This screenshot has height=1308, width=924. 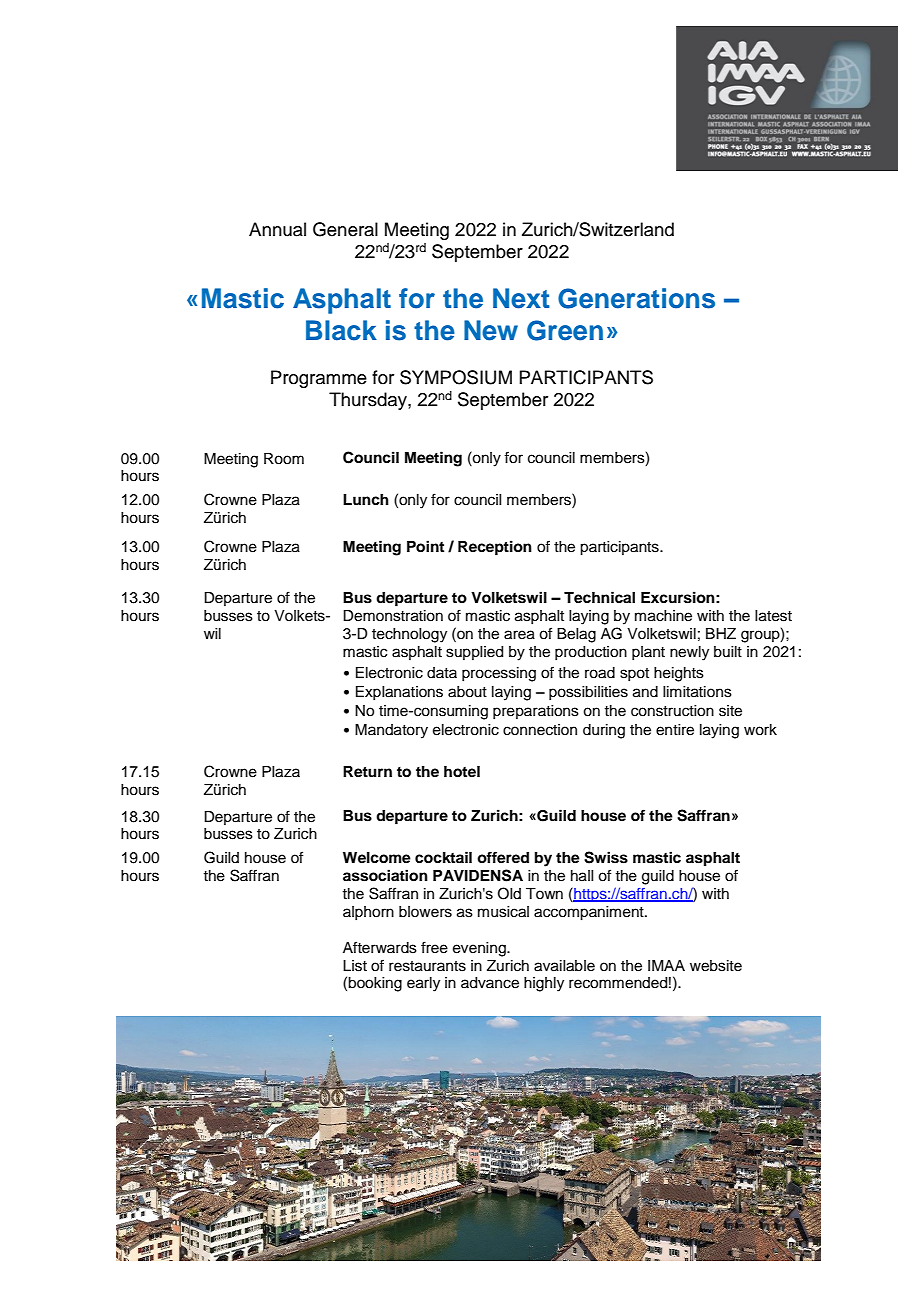 What do you see at coordinates (462, 772) in the screenshot?
I see `hotel` at bounding box center [462, 772].
